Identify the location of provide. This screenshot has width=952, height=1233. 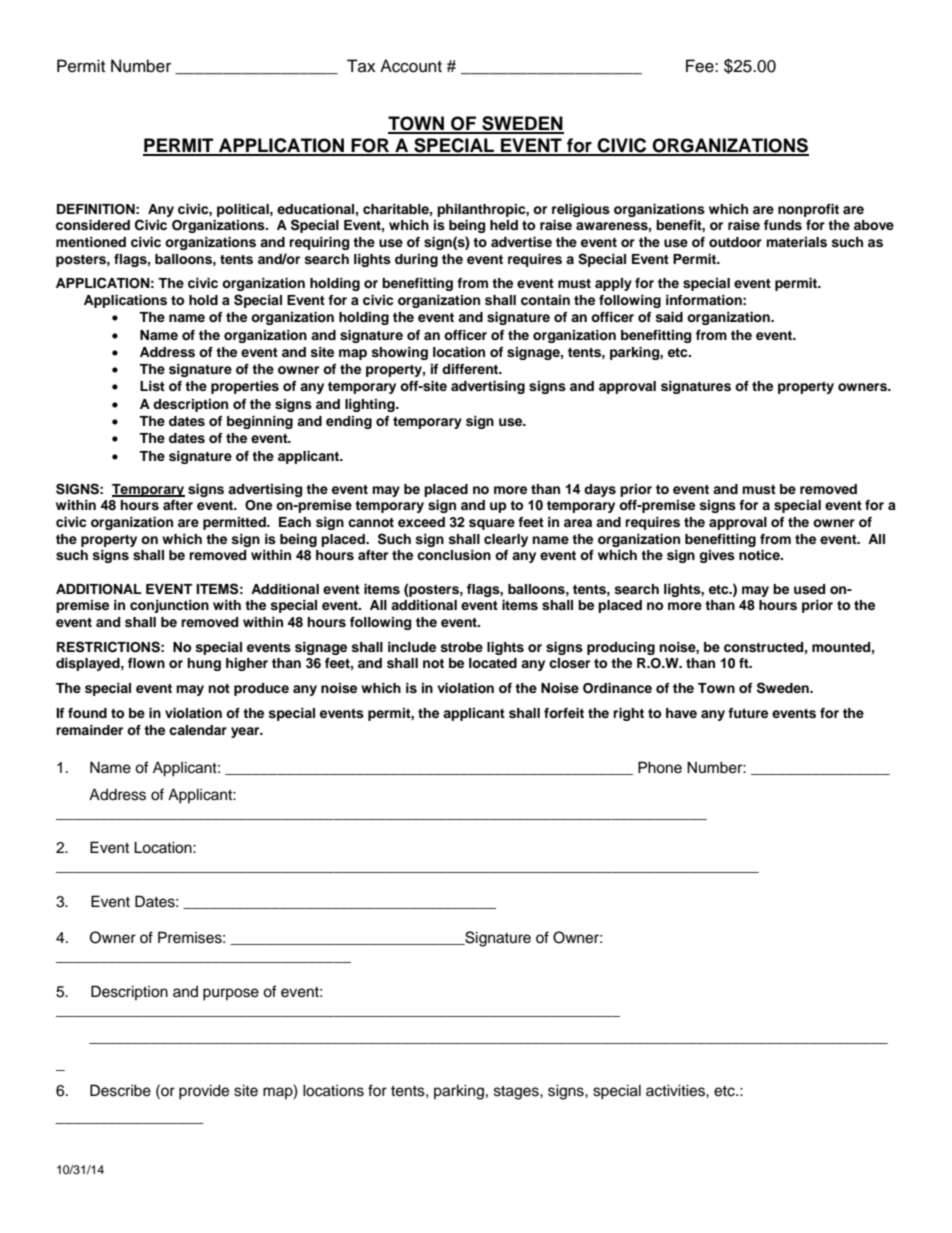
(204, 1092).
